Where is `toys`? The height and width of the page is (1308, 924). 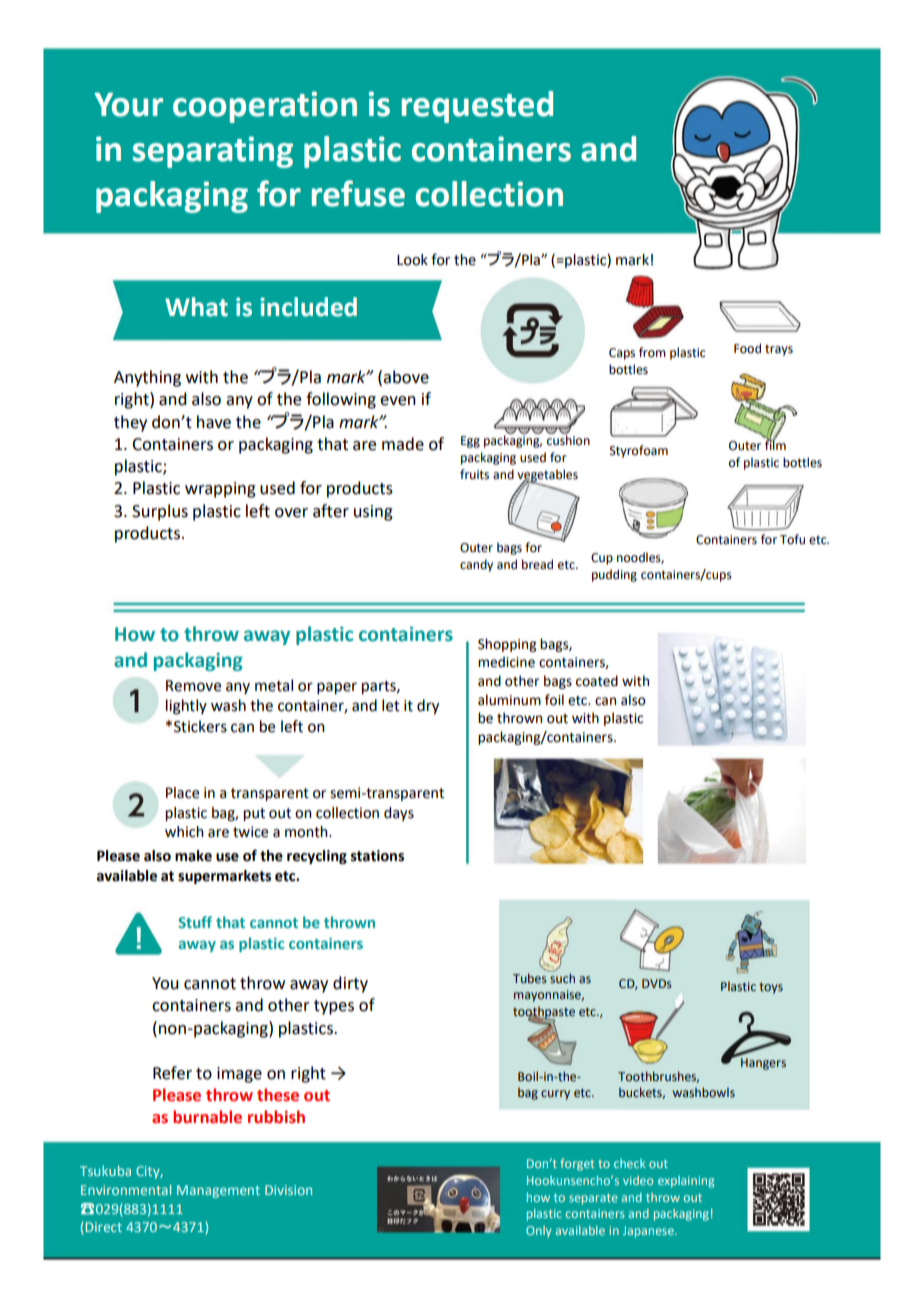
toys is located at coordinates (771, 988).
